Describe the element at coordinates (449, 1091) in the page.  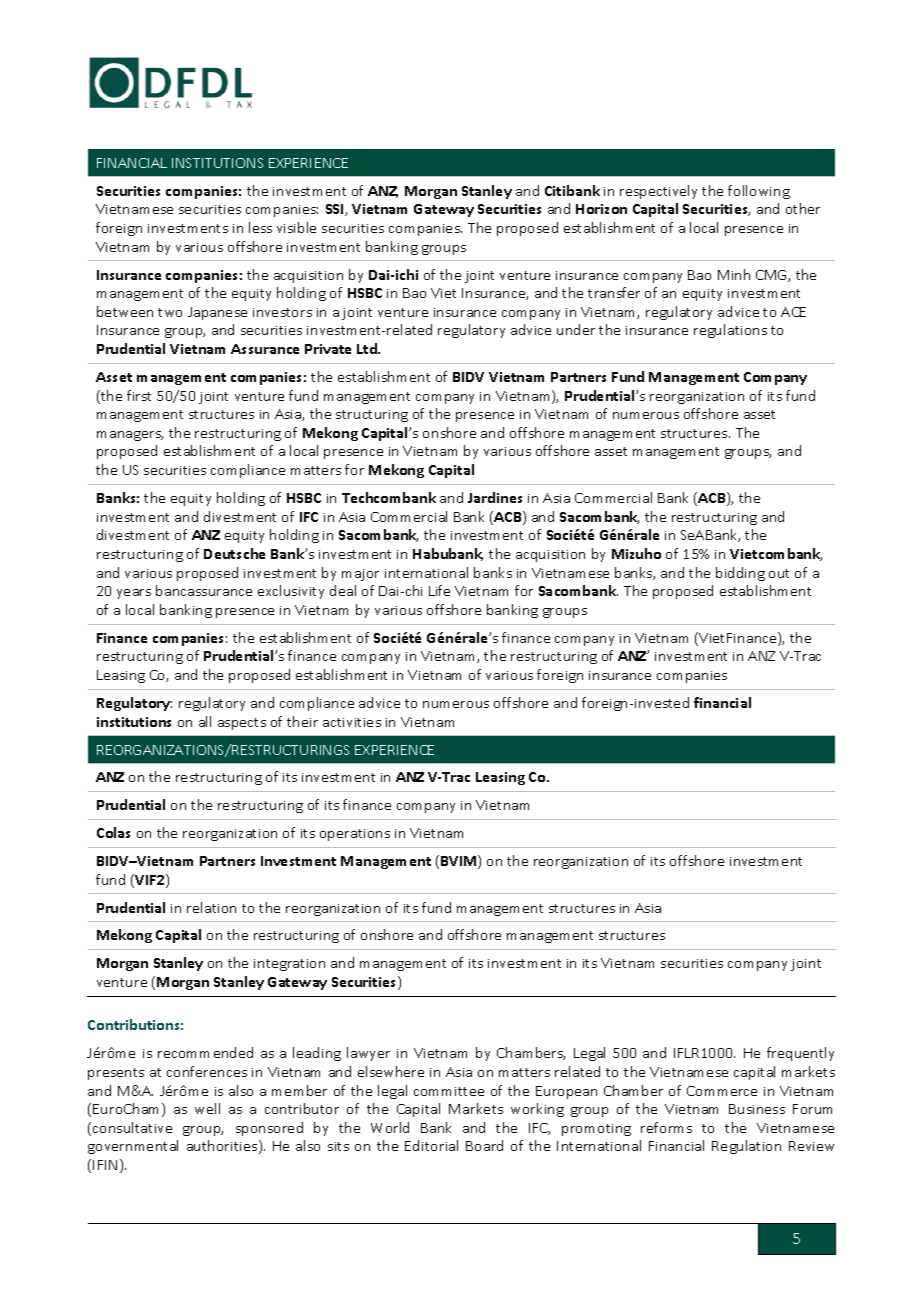
I see `committee` at that location.
